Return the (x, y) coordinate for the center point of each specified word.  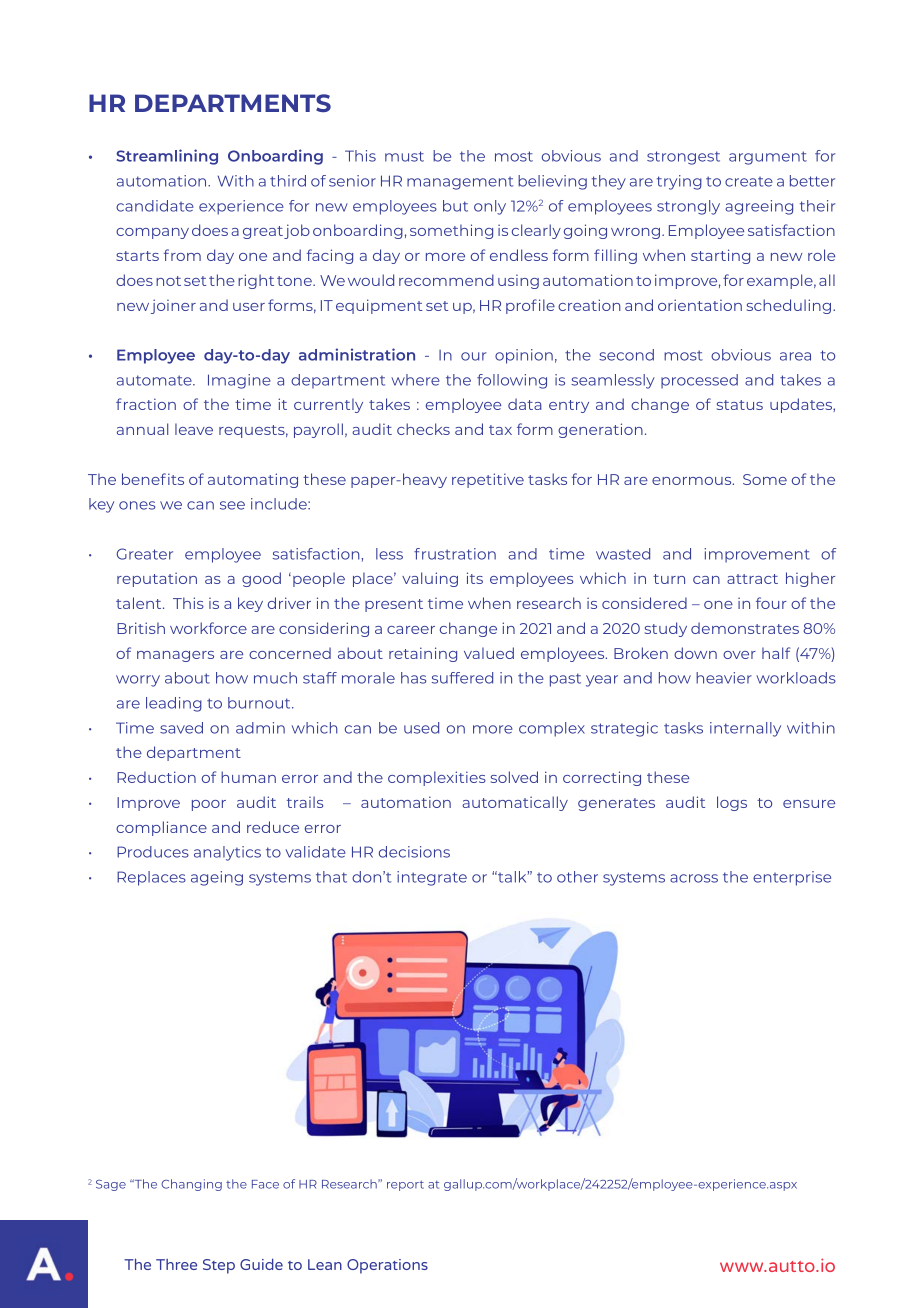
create (749, 182)
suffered (462, 678)
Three (176, 1264)
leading (174, 704)
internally (745, 729)
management (460, 183)
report (405, 1185)
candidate (155, 206)
